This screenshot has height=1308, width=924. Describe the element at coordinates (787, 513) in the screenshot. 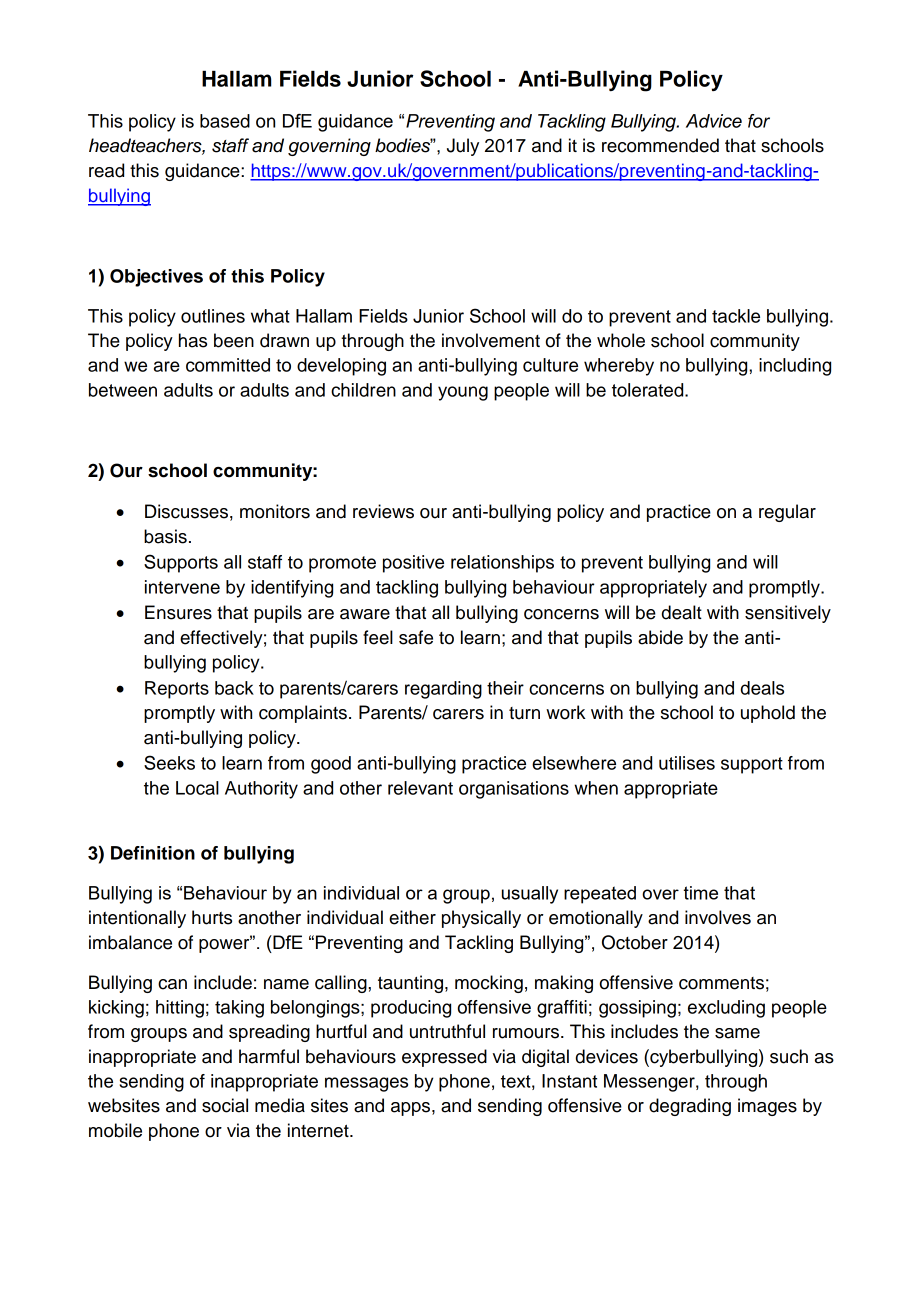

I see `regular` at that location.
